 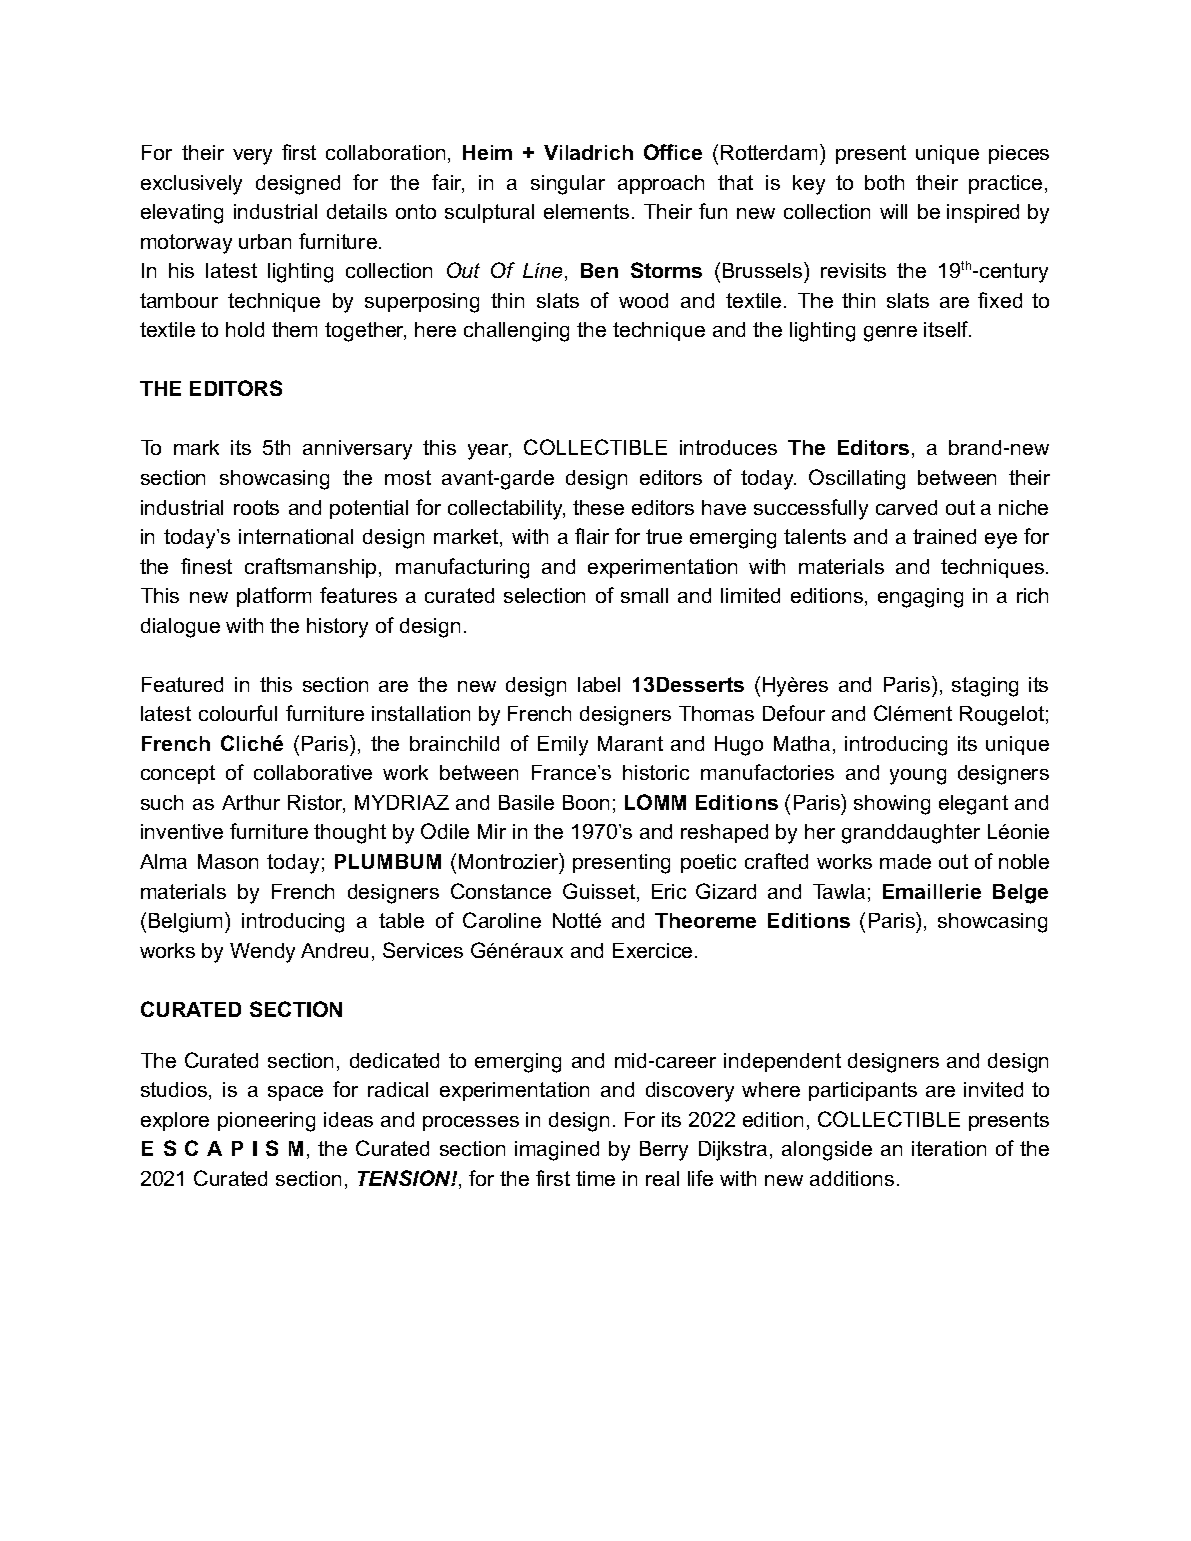 What do you see at coordinates (191, 185) in the screenshot?
I see `exclusively` at bounding box center [191, 185].
